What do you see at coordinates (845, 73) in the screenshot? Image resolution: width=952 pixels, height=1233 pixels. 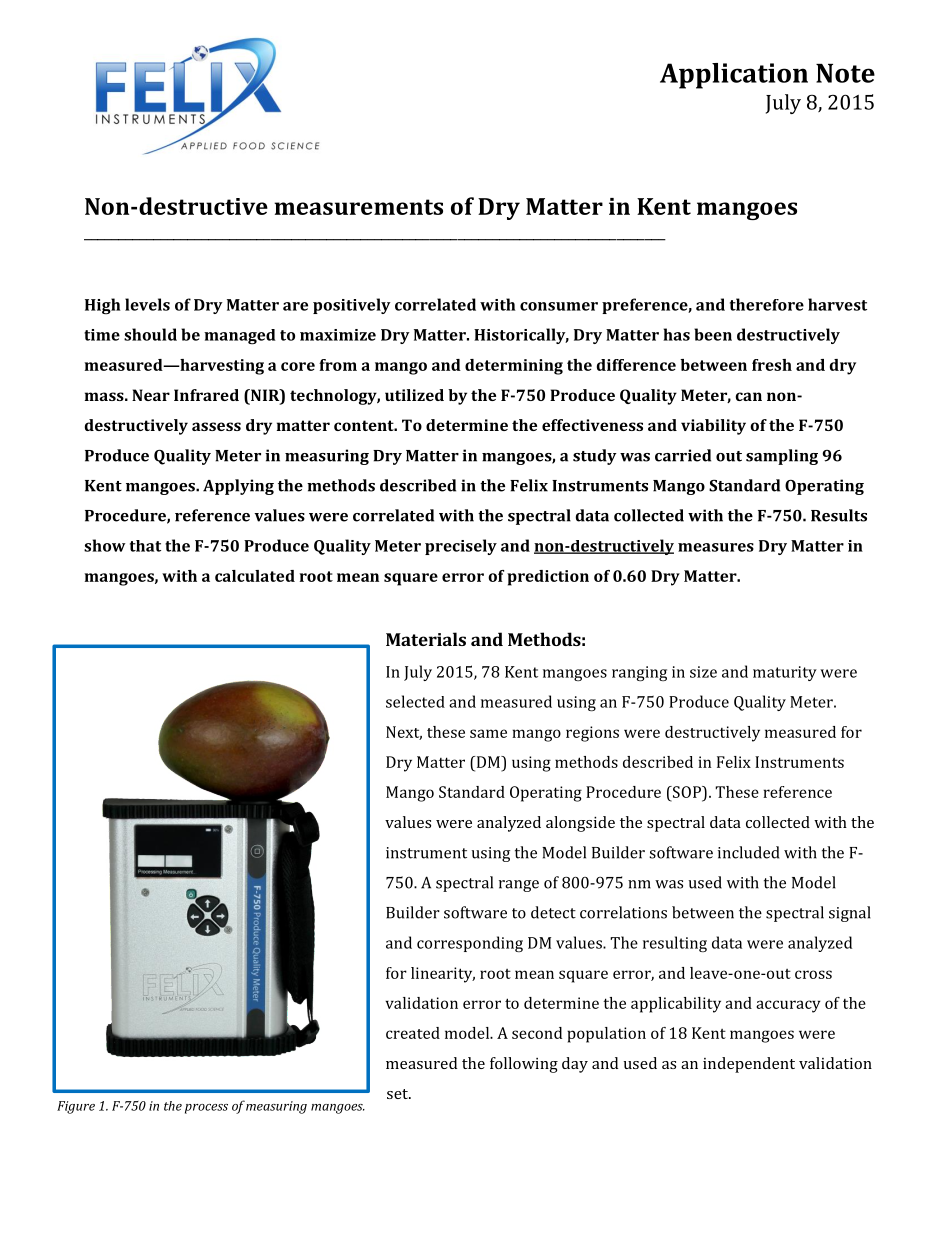 I see `Note` at bounding box center [845, 73].
